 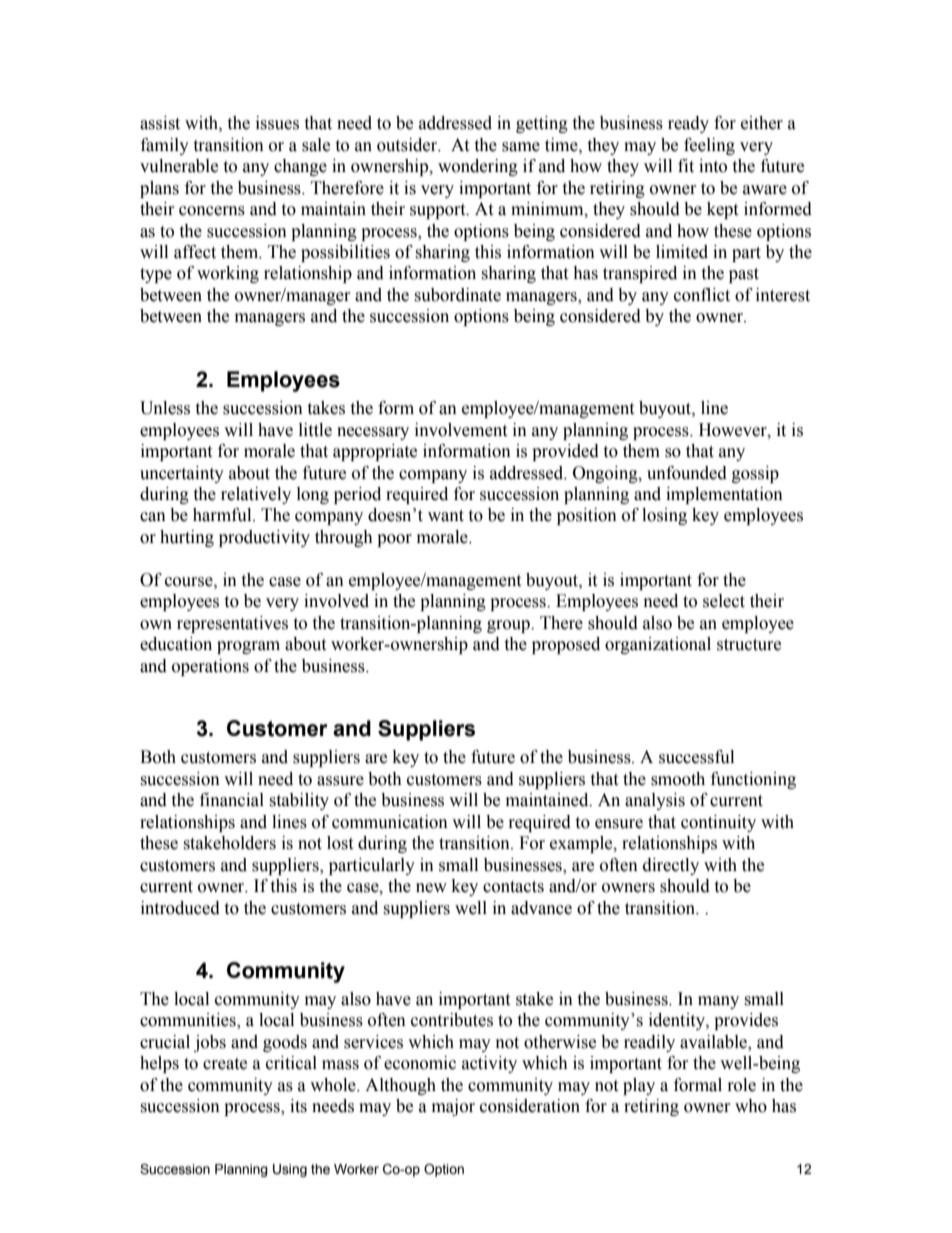 What do you see at coordinates (709, 146) in the document?
I see `feeling` at bounding box center [709, 146].
